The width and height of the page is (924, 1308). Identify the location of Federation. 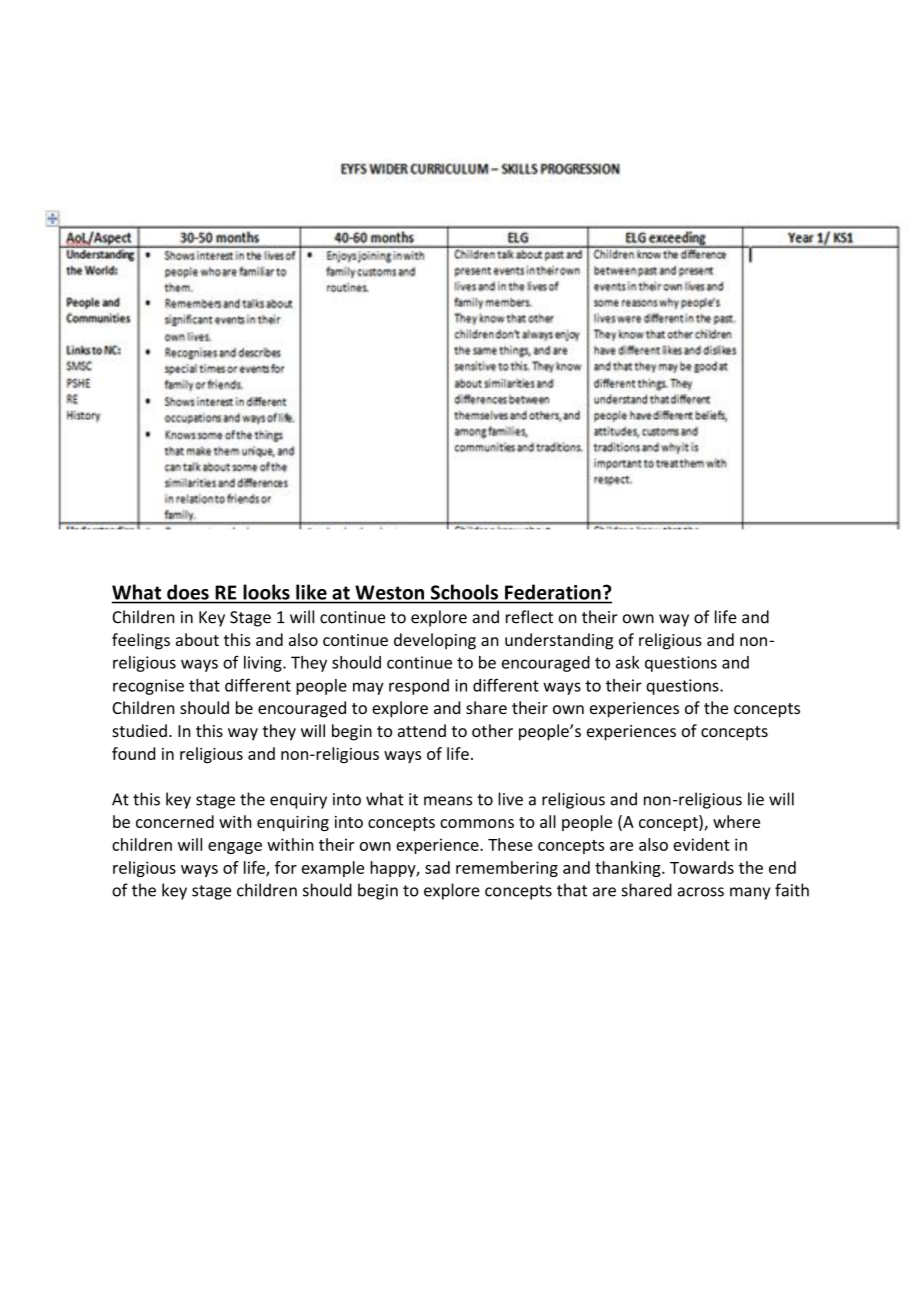
(553, 592).
